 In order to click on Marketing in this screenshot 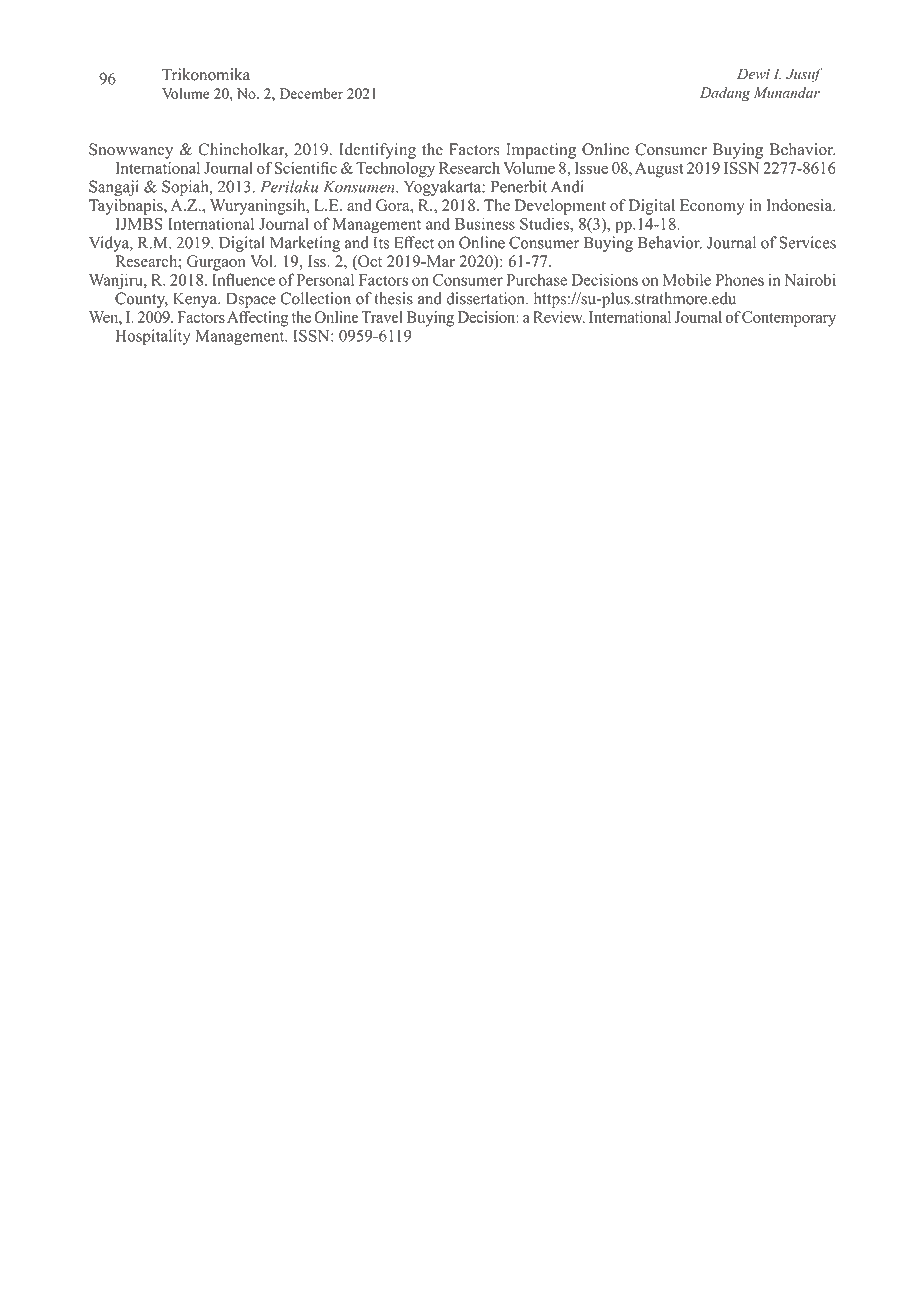, I will do `click(305, 244)`.
